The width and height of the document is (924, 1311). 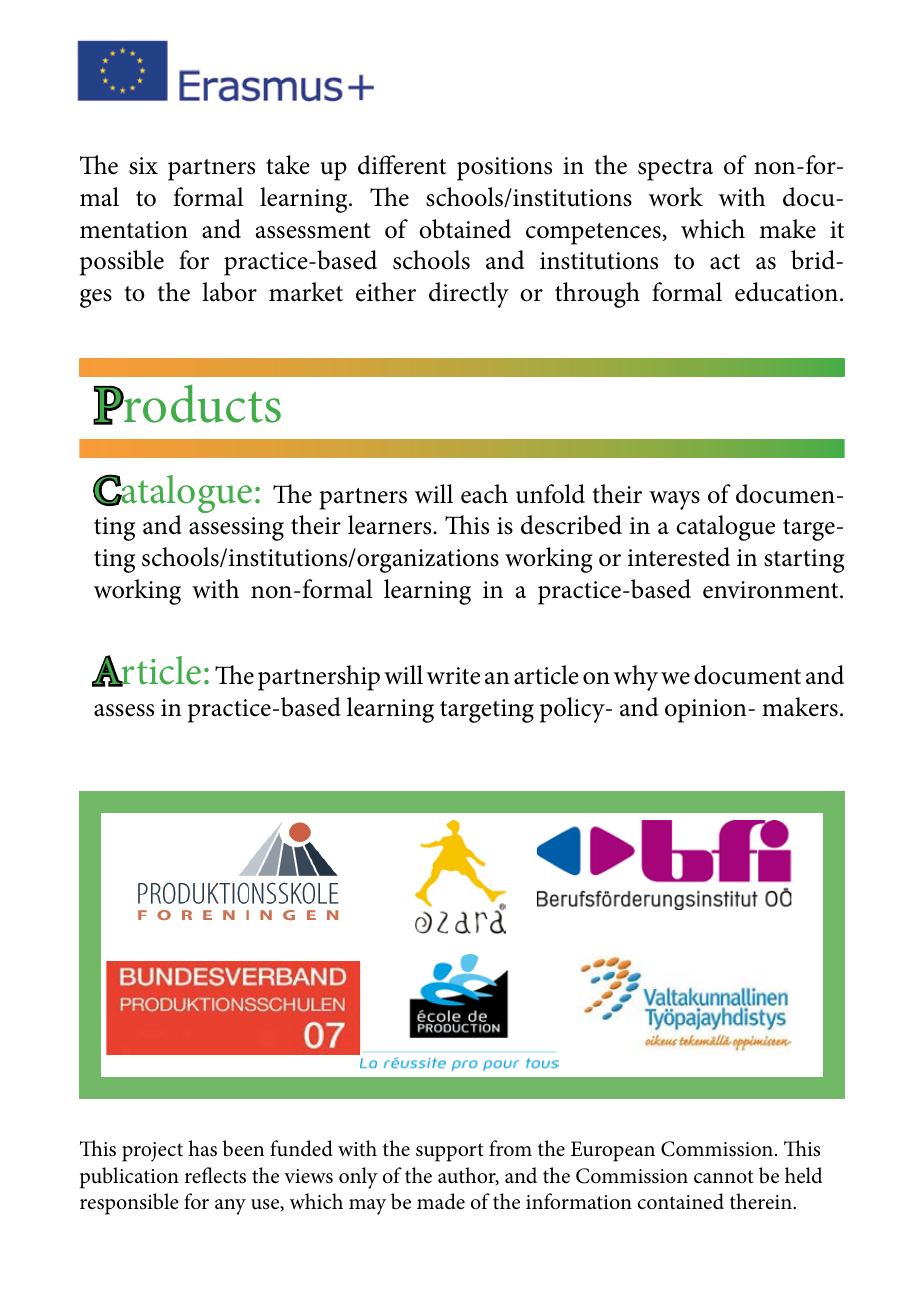 I want to click on cannot, so click(x=723, y=1177).
